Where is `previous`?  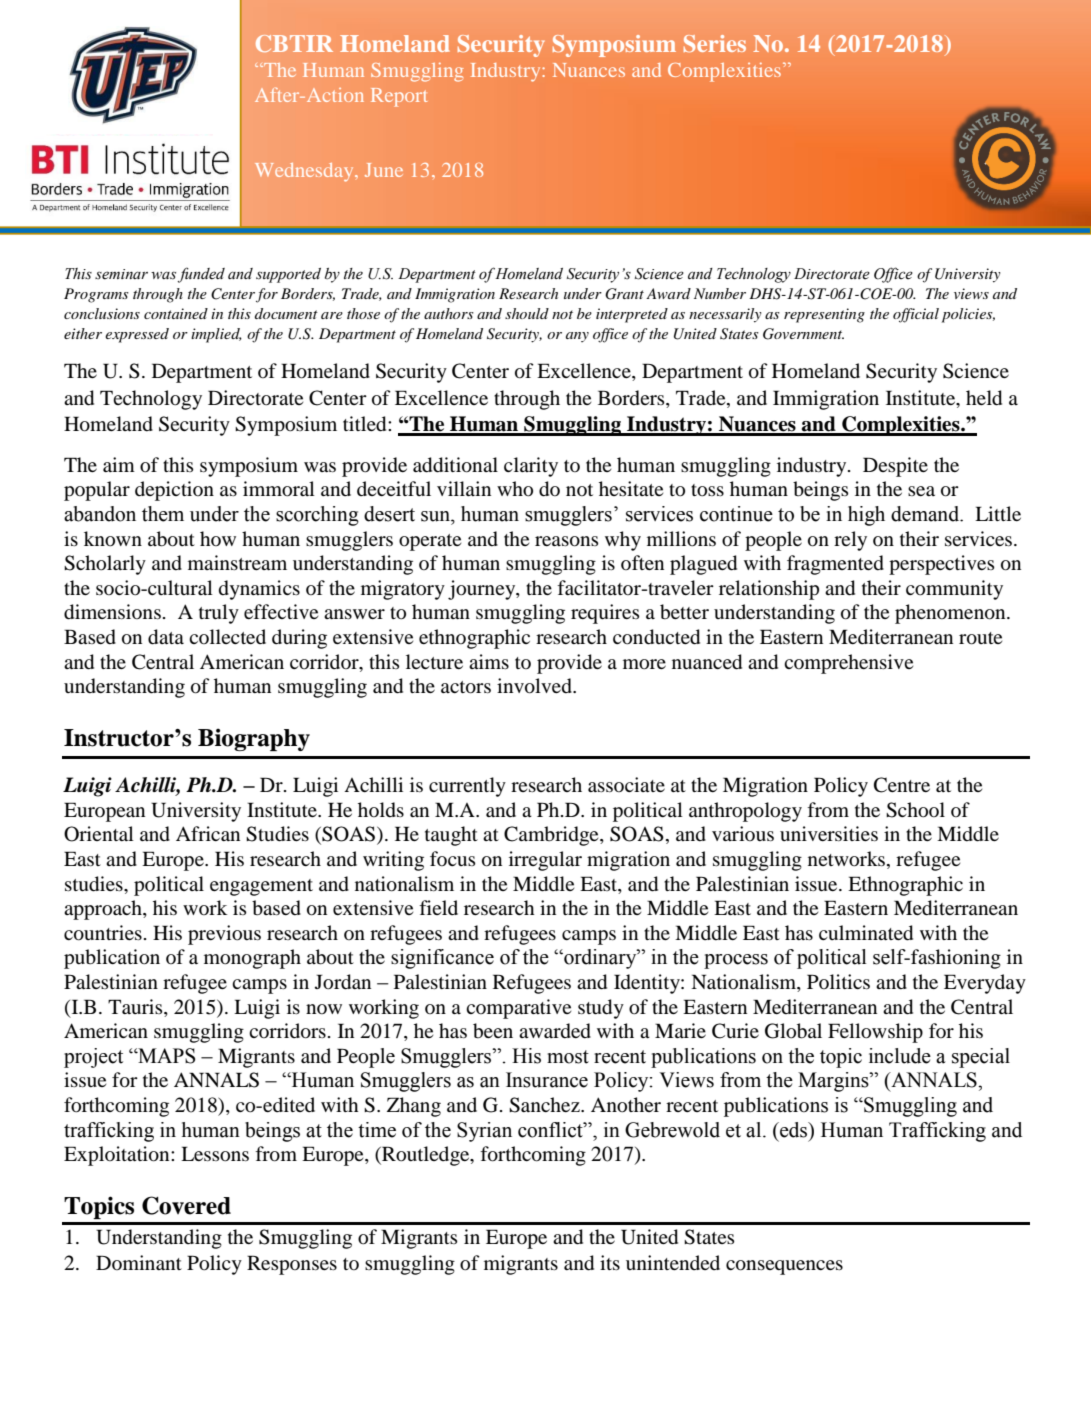 previous is located at coordinates (224, 935).
